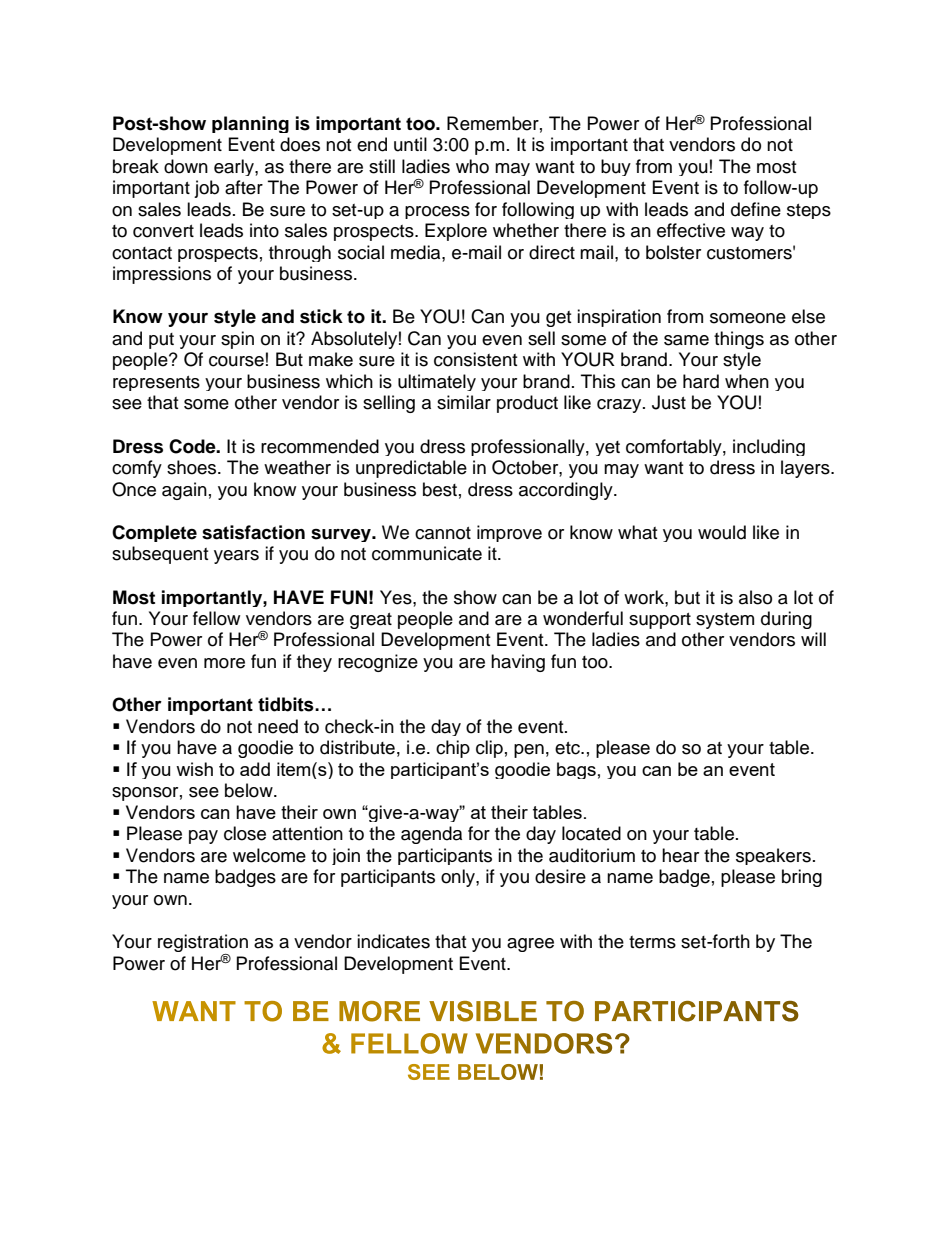  I want to click on would, so click(722, 532).
